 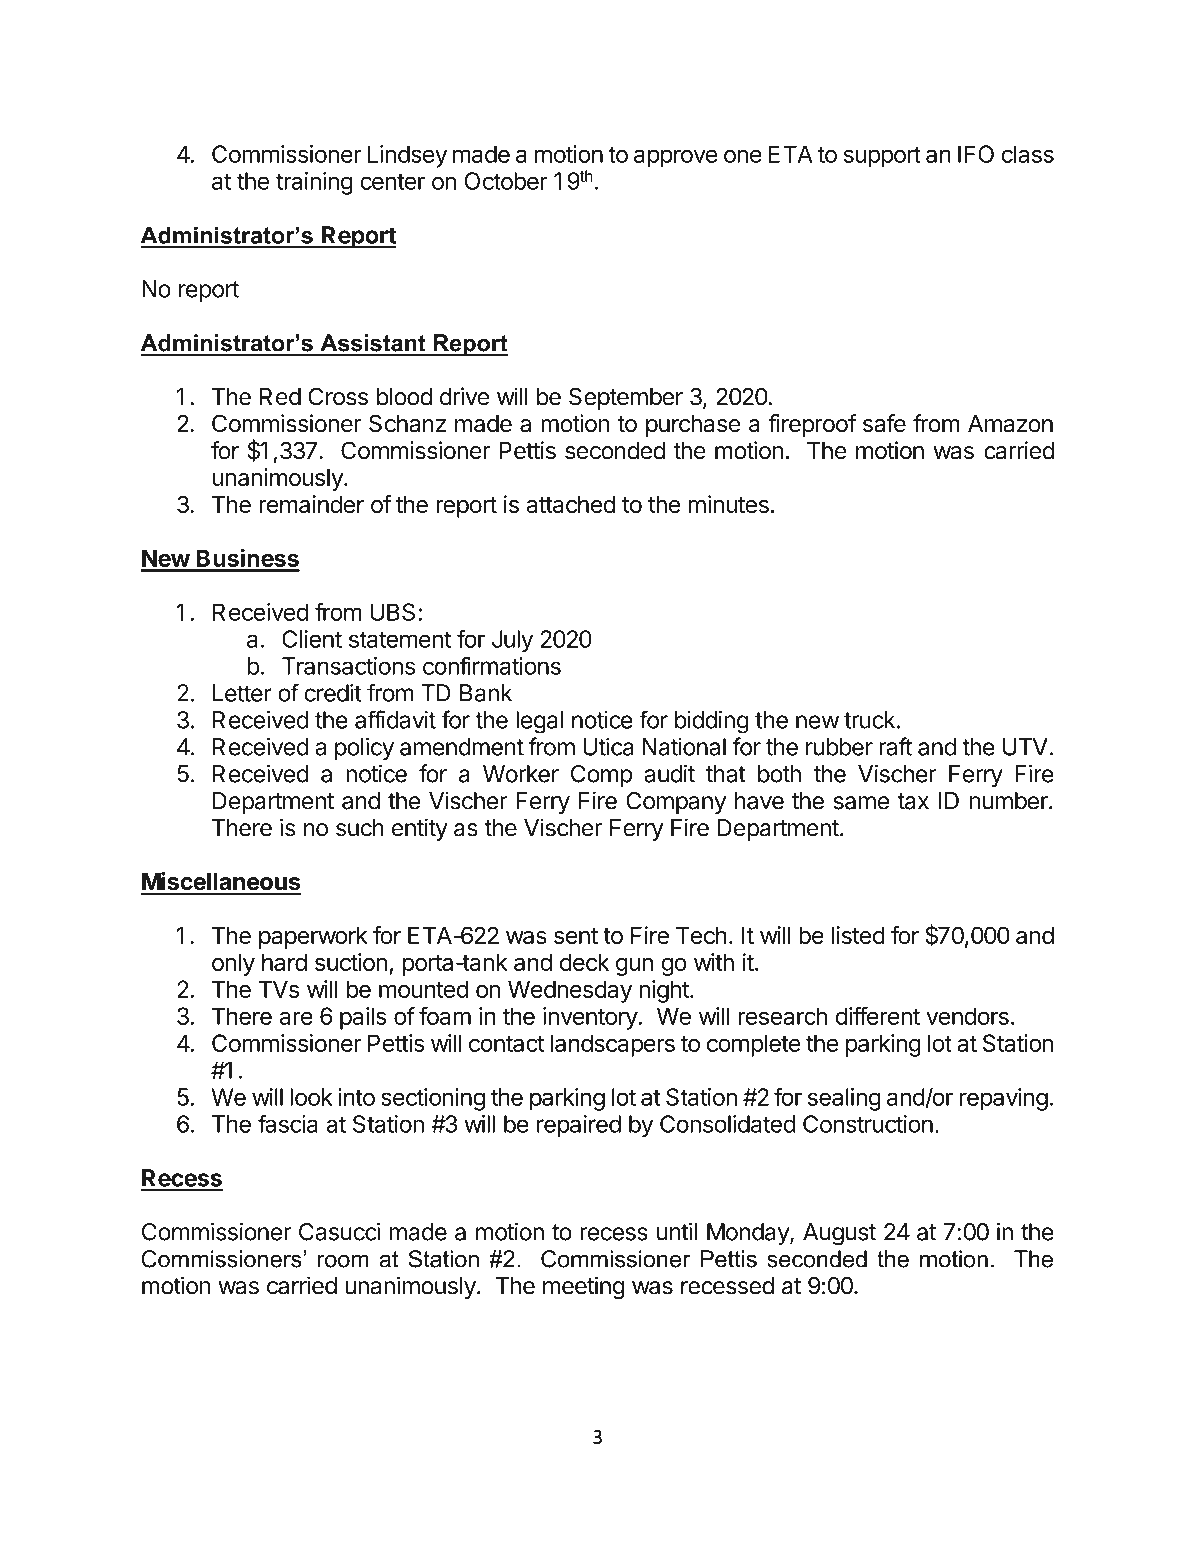 What do you see at coordinates (343, 1261) in the image?
I see `room` at bounding box center [343, 1261].
